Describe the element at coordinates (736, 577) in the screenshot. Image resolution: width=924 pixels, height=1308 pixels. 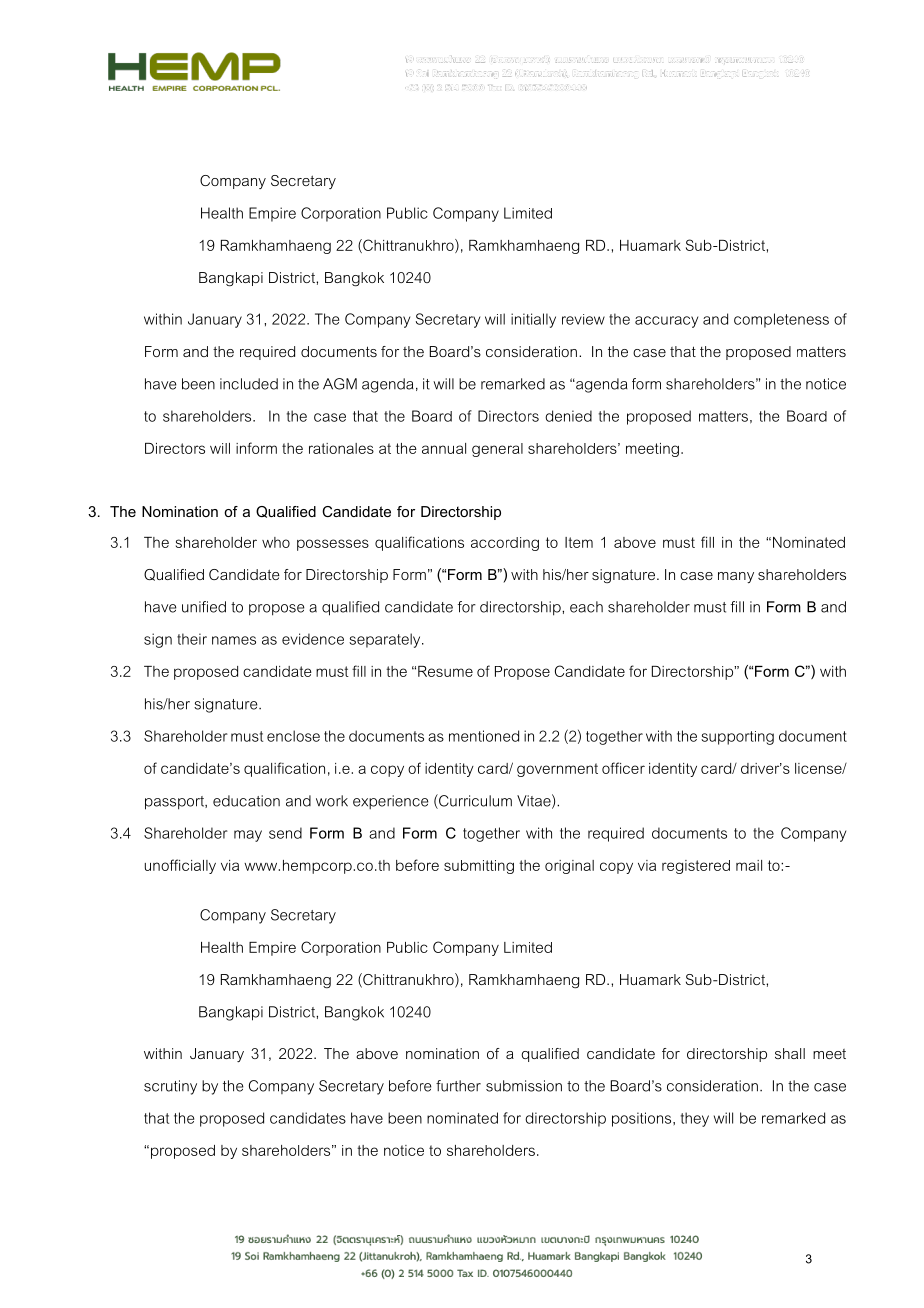
I see `many` at that location.
